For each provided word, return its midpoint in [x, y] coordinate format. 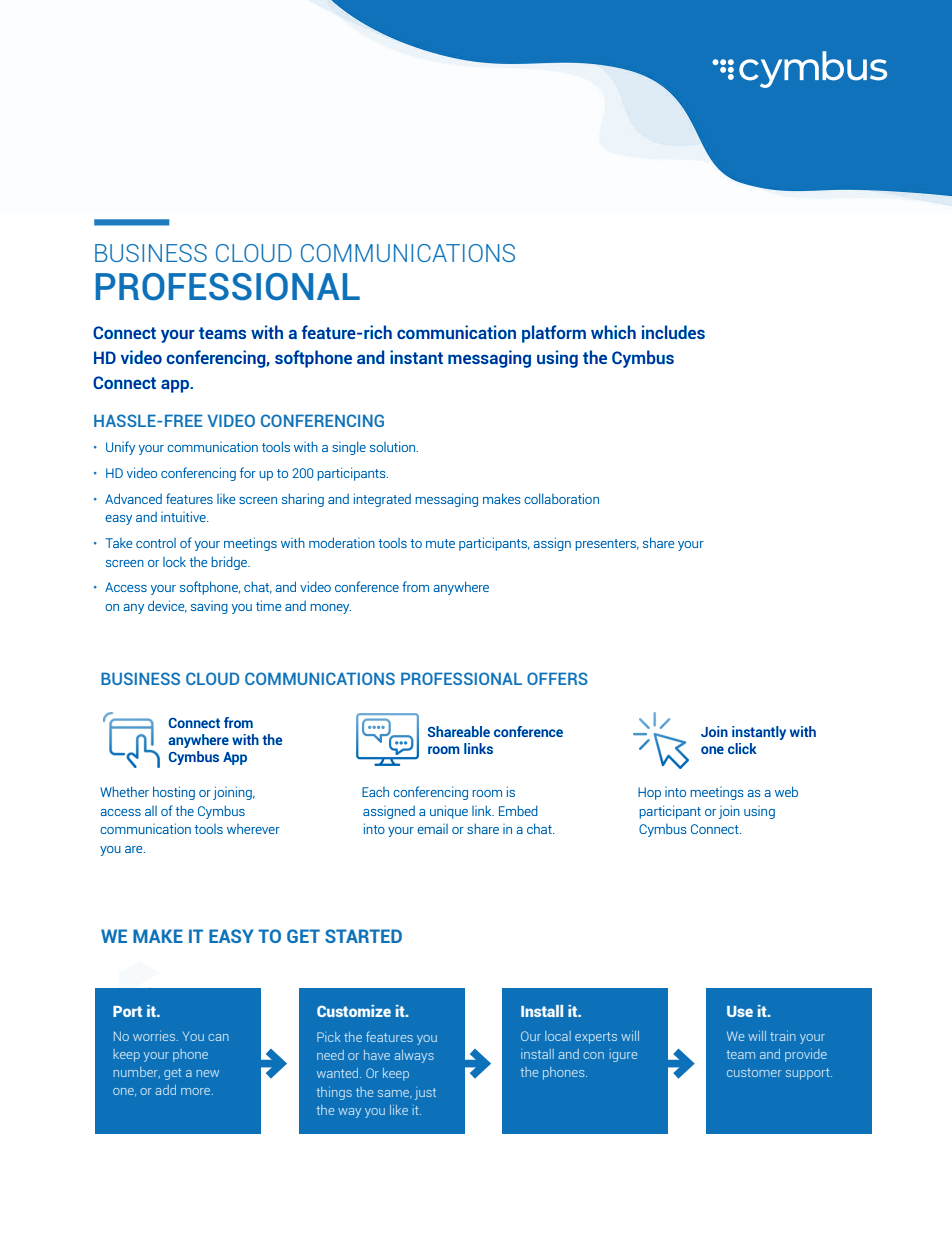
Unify [120, 448]
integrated [382, 500]
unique [449, 812]
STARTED [363, 936]
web [786, 791]
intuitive [184, 516]
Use [740, 1011]
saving [209, 607]
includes [673, 332]
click [742, 748]
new [207, 1073]
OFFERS [557, 678]
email [432, 829]
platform [554, 334]
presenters [607, 545]
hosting [174, 793]
